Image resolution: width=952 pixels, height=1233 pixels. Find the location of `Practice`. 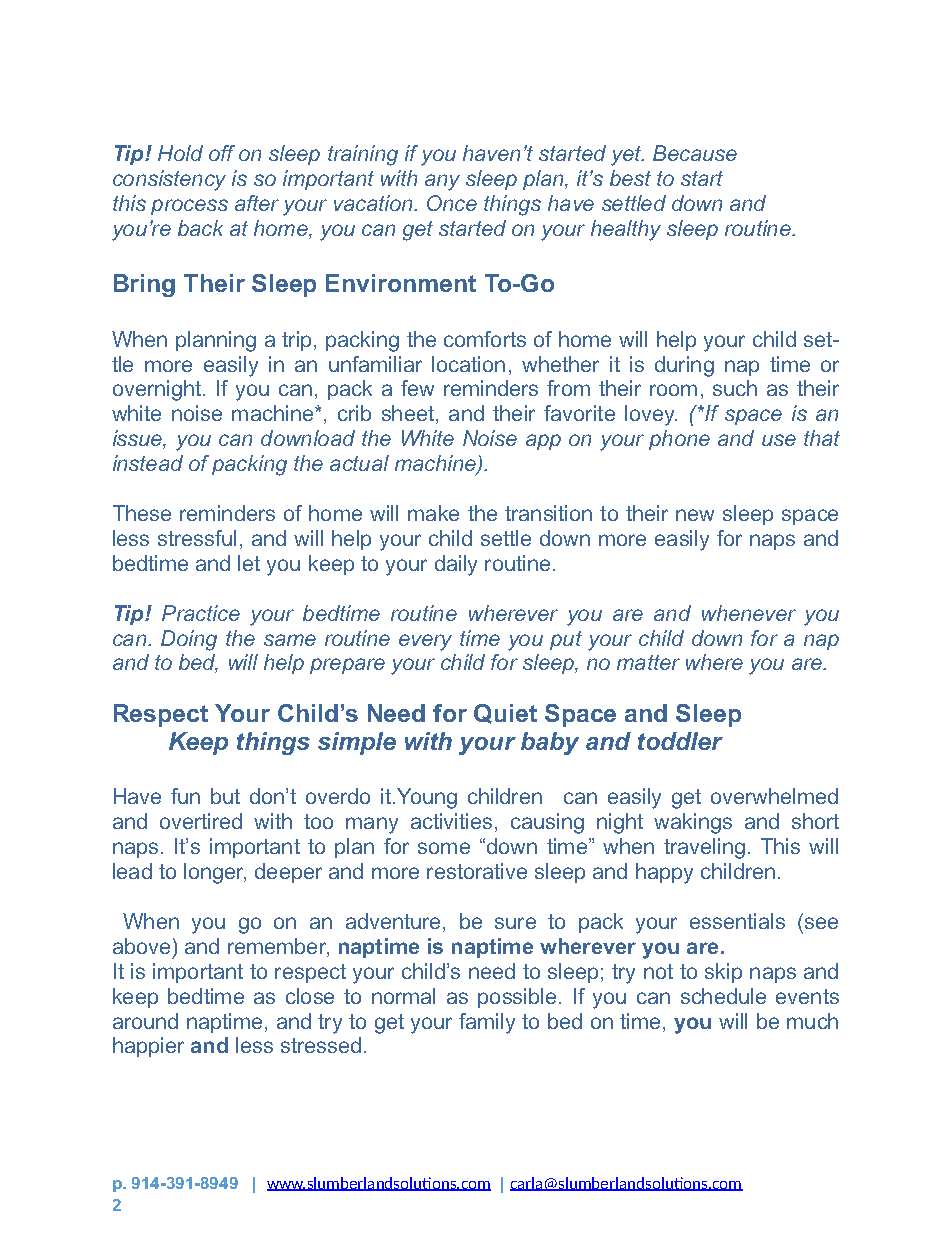

Practice is located at coordinates (201, 613).
